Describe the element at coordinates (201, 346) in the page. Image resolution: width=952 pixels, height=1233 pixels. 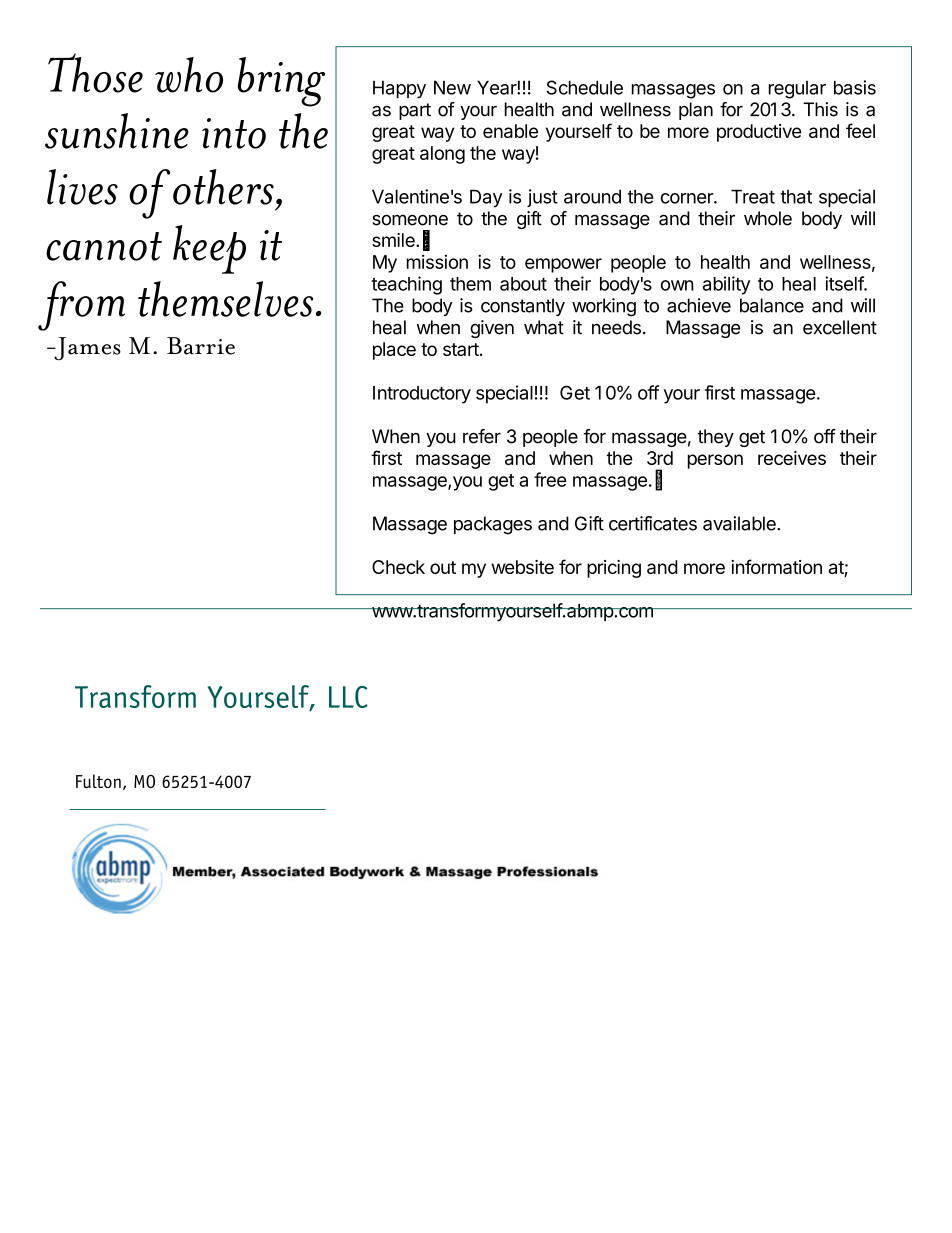
I see `Barrie` at that location.
